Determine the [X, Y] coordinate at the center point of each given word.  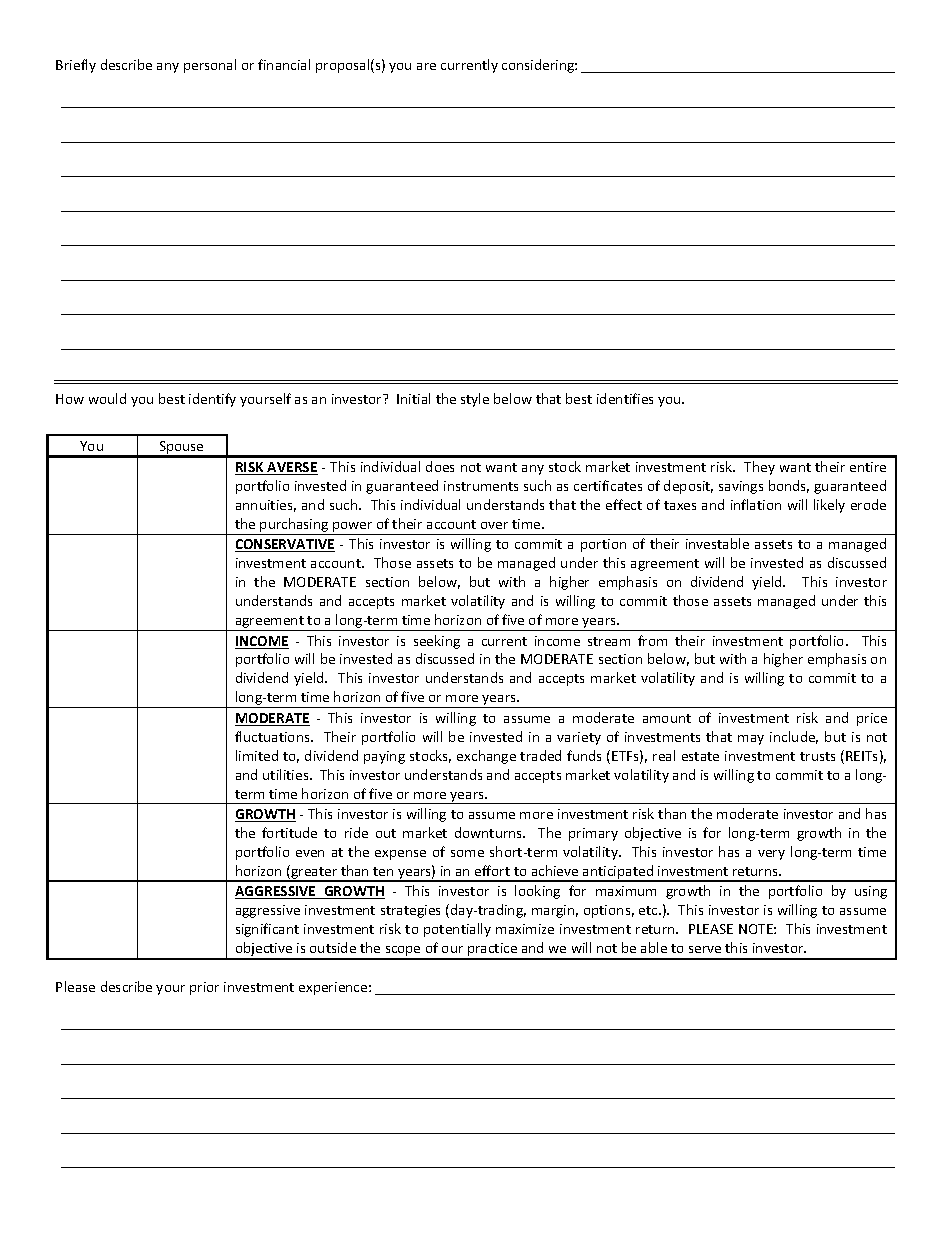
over [494, 525]
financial [284, 64]
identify [212, 400]
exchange [486, 757]
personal [210, 66]
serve [705, 949]
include [794, 737]
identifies [625, 398]
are [426, 66]
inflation [756, 504]
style [475, 400]
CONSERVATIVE [285, 545]
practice [493, 951]
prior [204, 988]
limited [257, 755]
